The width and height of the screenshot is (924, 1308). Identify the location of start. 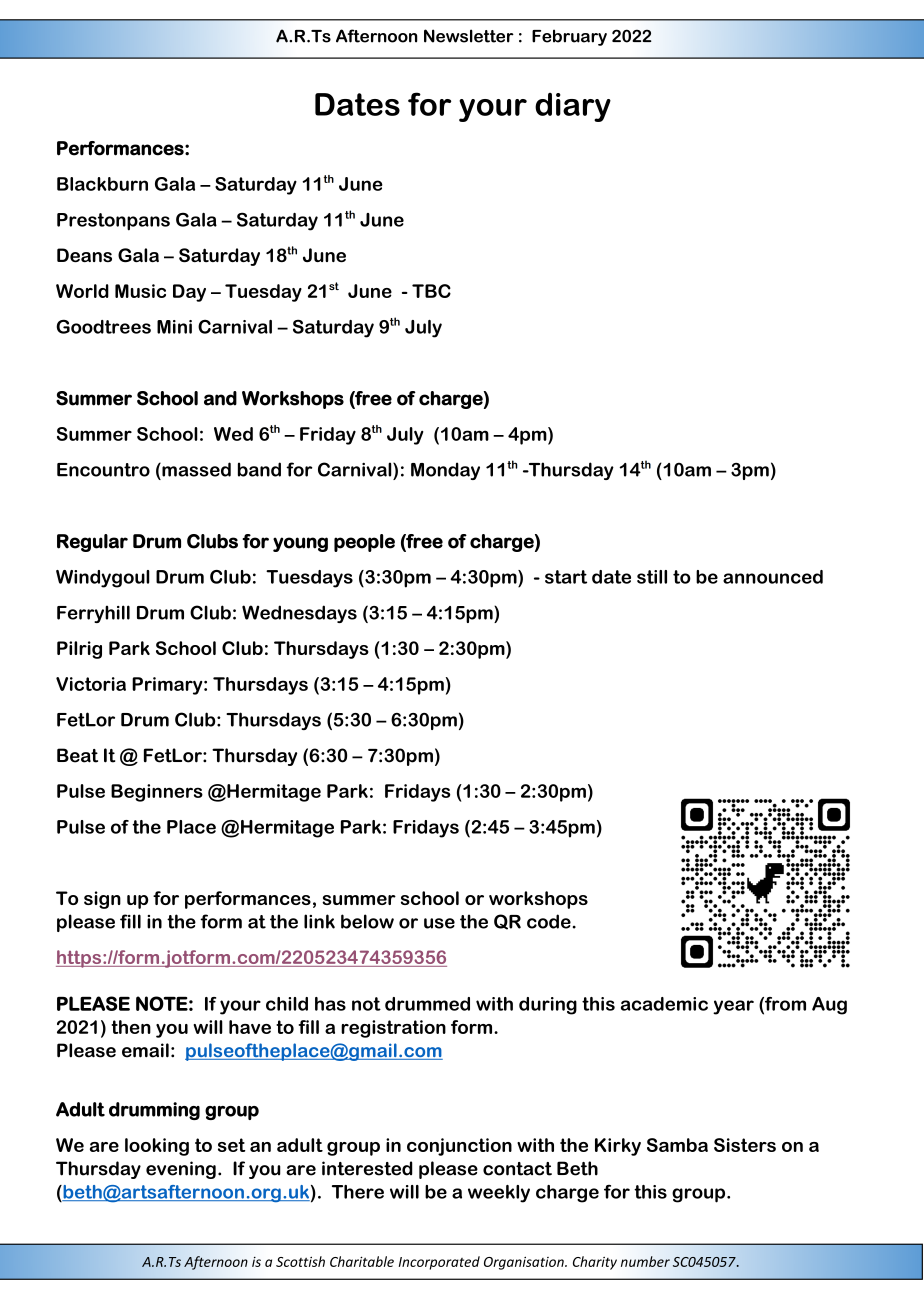
(566, 577).
